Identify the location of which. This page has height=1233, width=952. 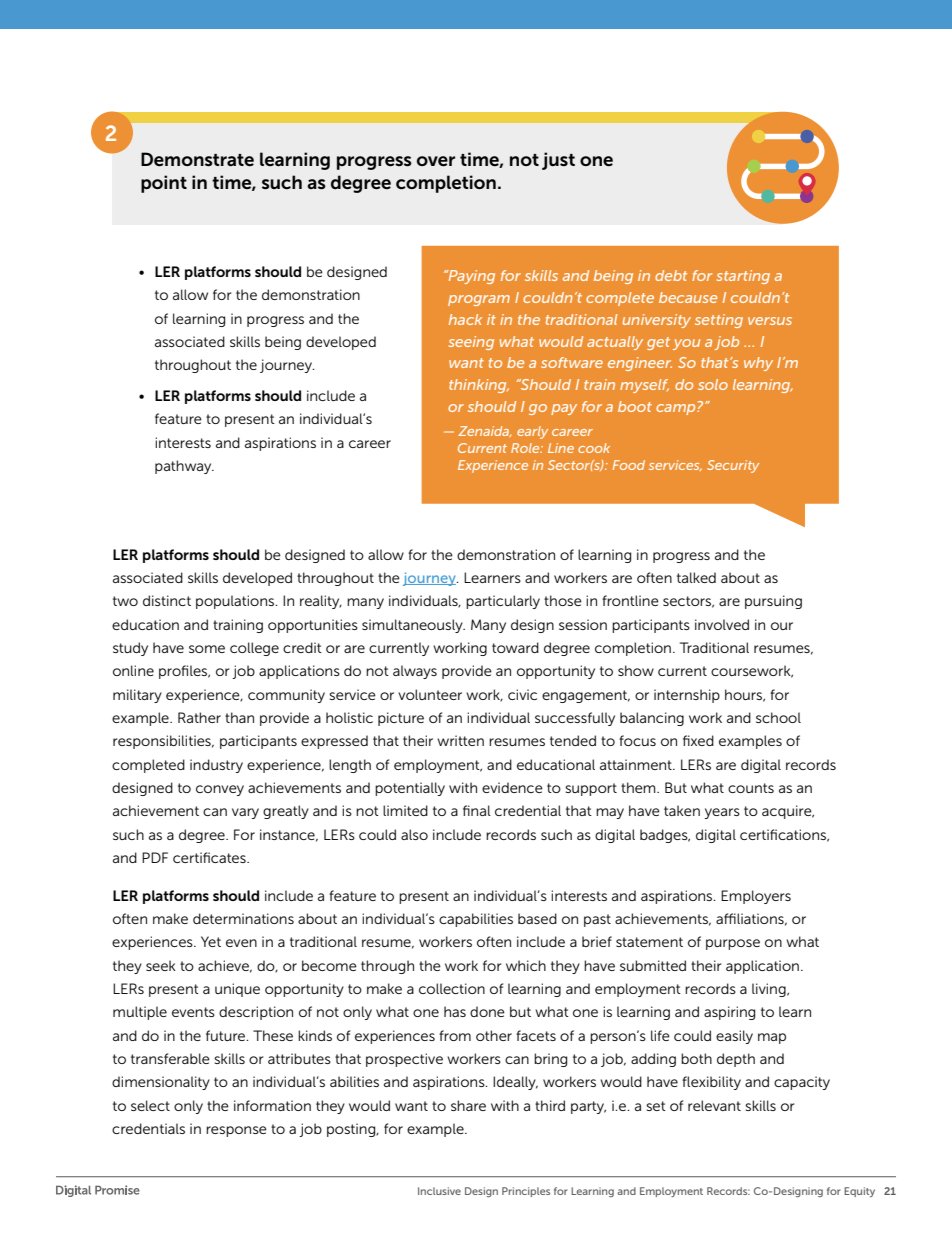
(526, 965).
